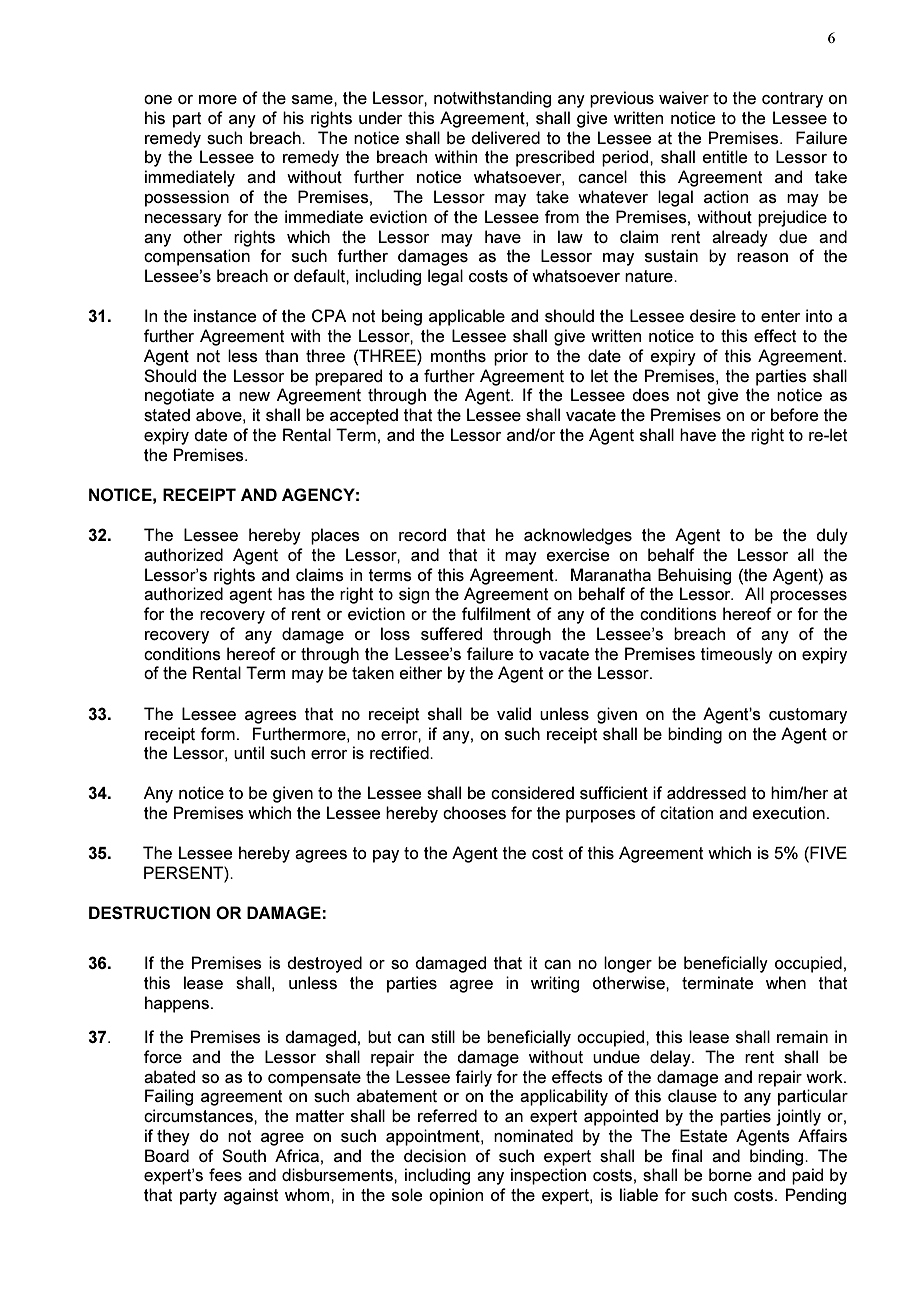 This screenshot has height=1308, width=924. What do you see at coordinates (225, 1174) in the screenshot?
I see `fees` at bounding box center [225, 1174].
